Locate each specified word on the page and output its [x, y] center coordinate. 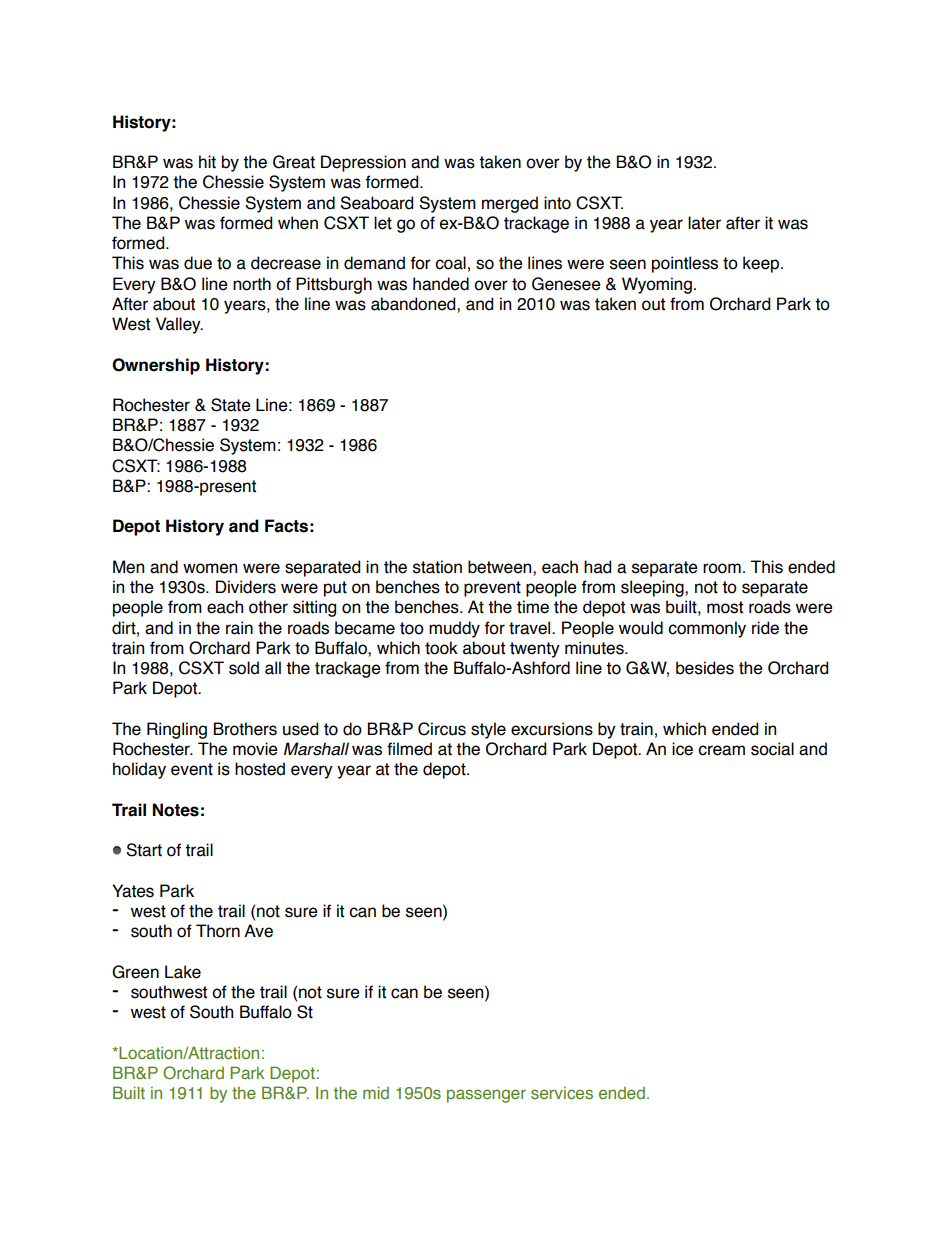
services [562, 1092]
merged [510, 204]
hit [207, 162]
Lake [183, 972]
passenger [486, 1096]
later [704, 223]
